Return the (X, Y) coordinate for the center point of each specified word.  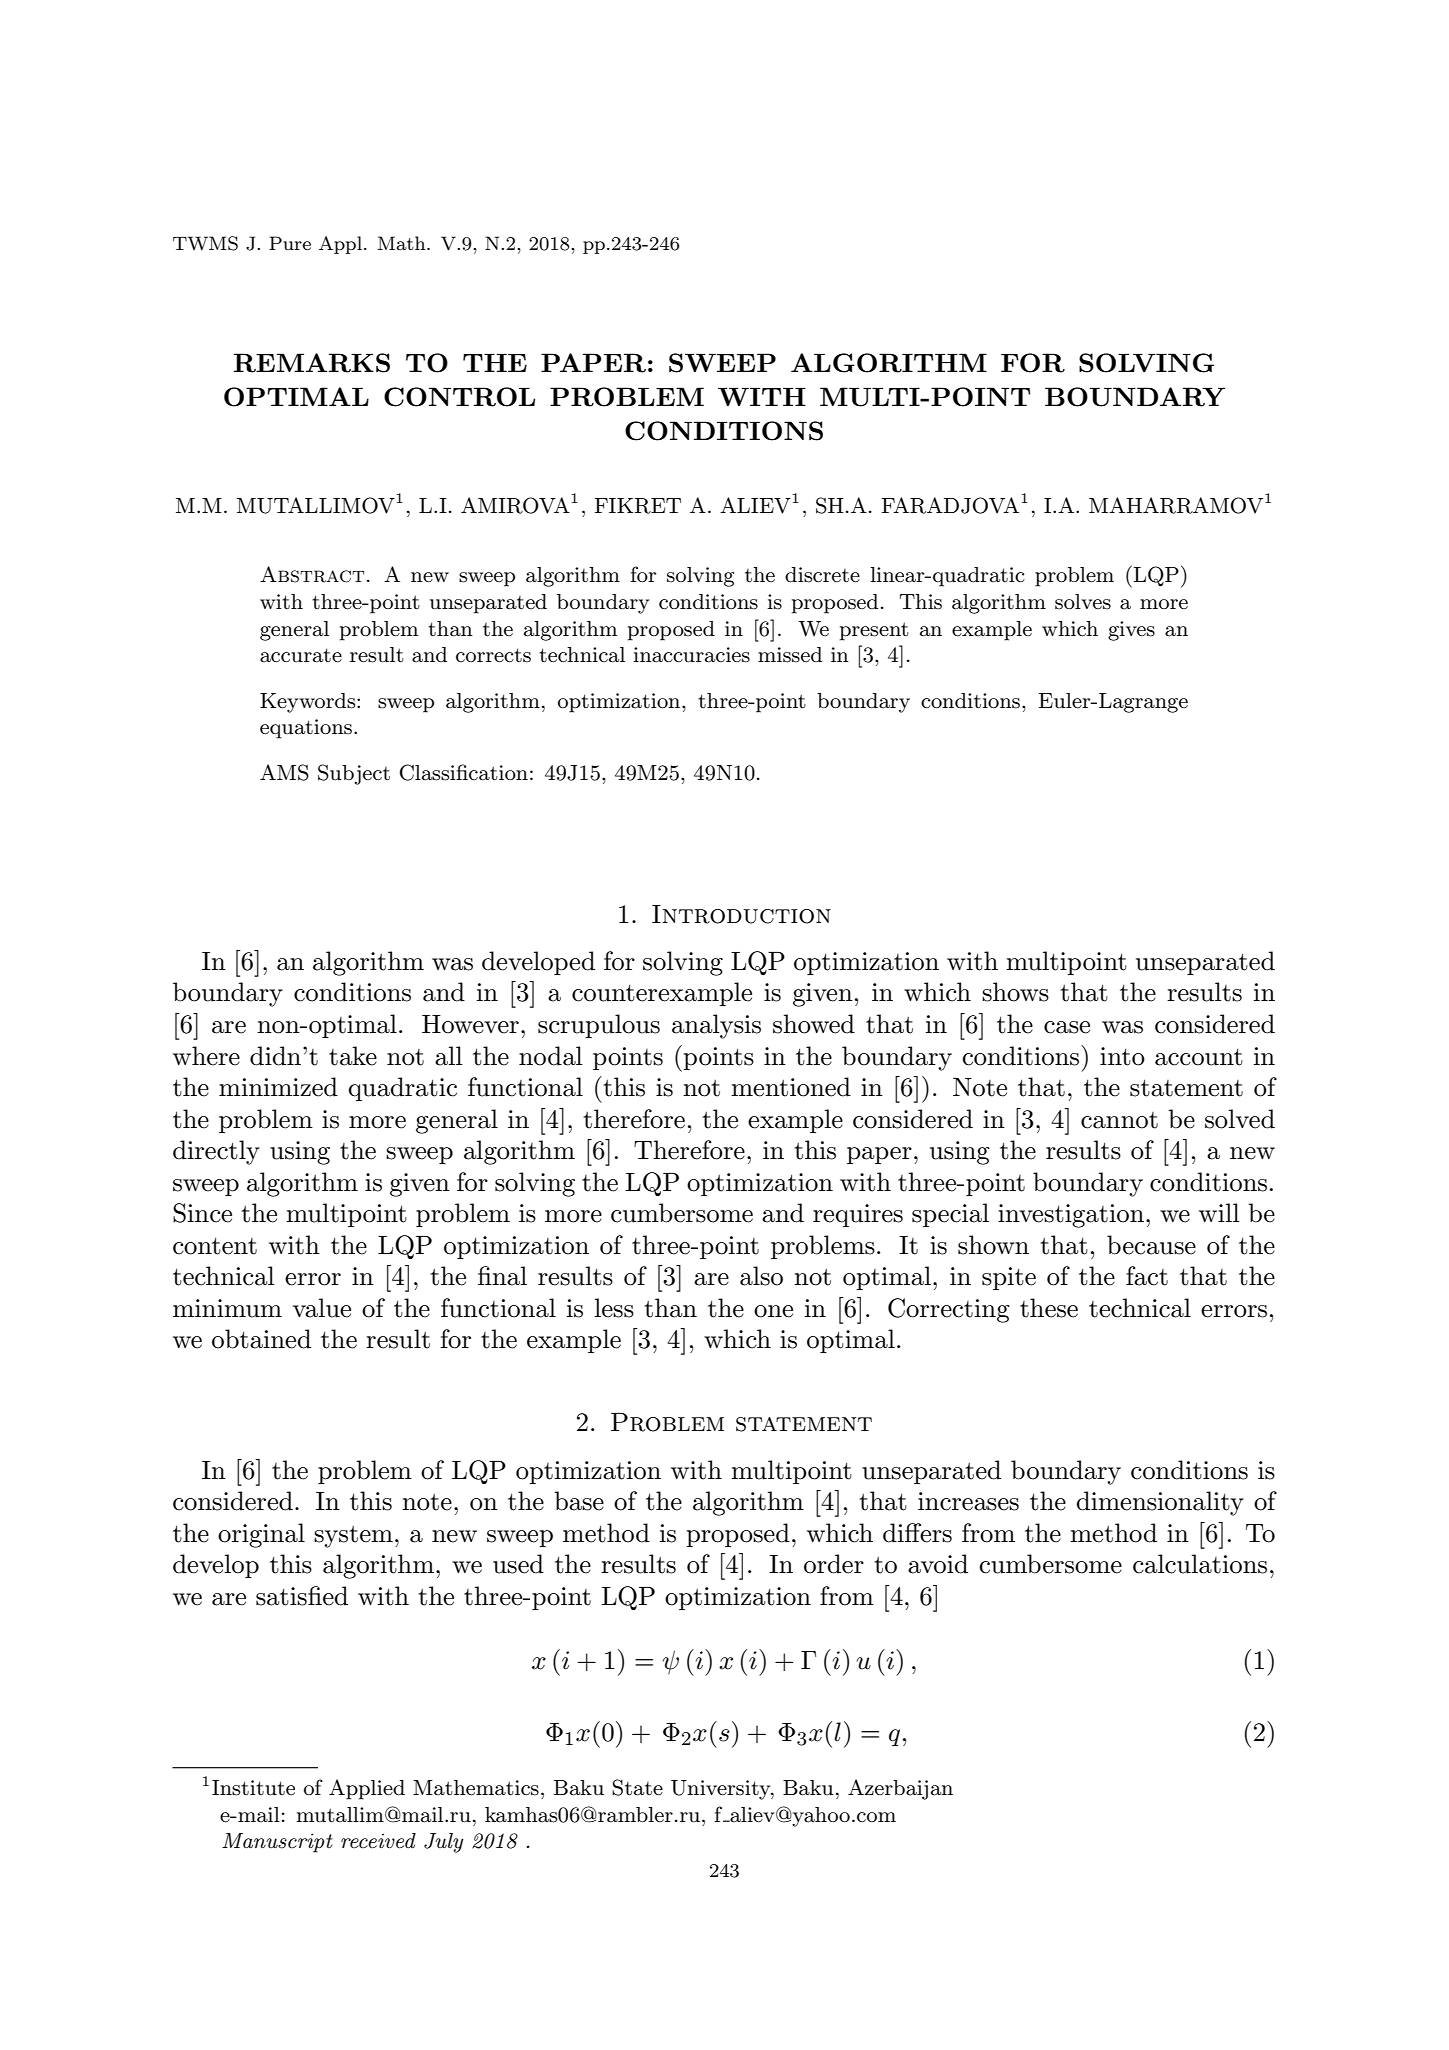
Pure (290, 243)
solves (1083, 602)
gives (1131, 631)
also (761, 1276)
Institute (253, 1788)
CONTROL (459, 397)
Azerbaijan (900, 1789)
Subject (354, 774)
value (322, 1308)
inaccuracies (691, 655)
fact (1147, 1276)
